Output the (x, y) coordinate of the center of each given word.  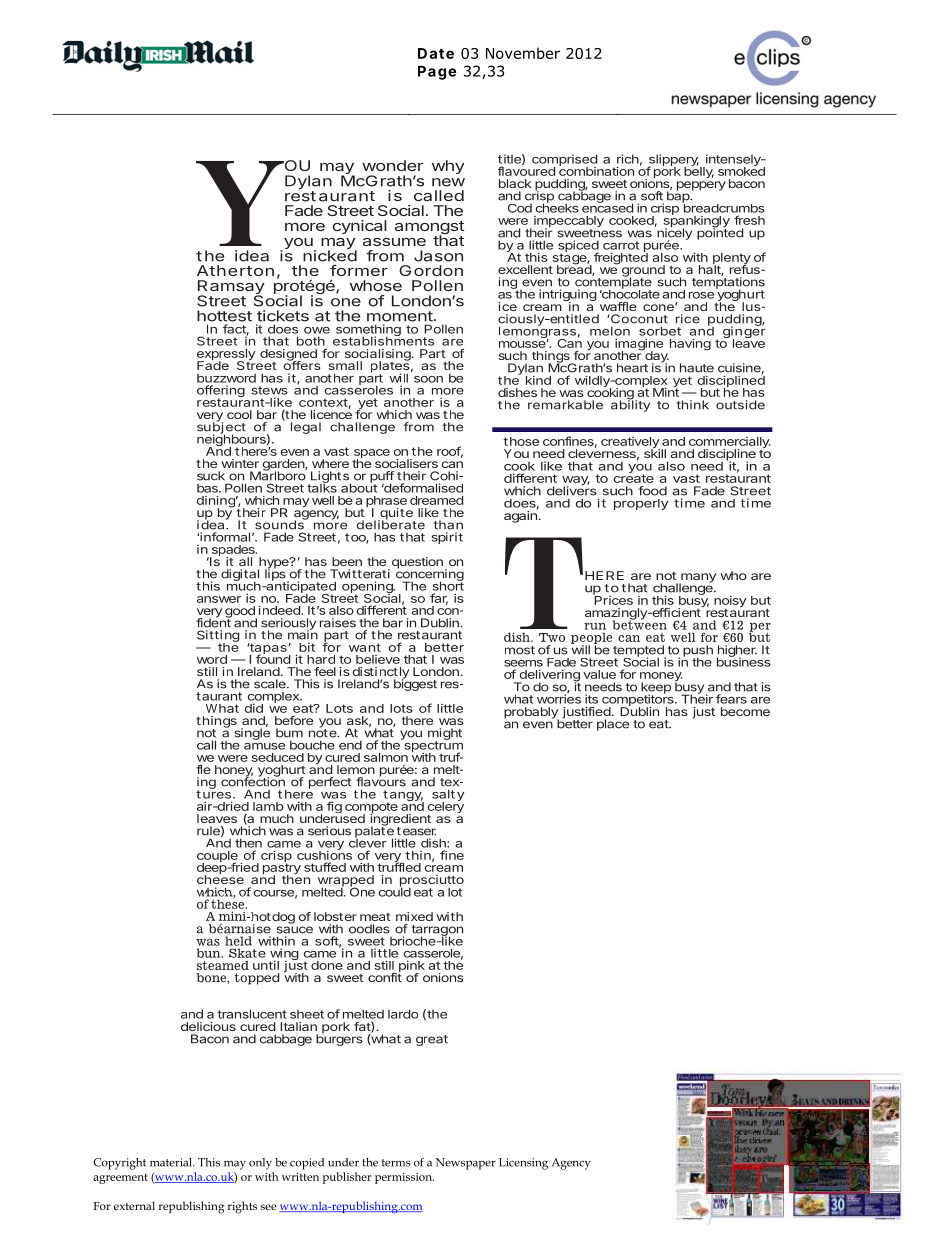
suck (211, 476)
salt (443, 794)
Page (437, 73)
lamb (268, 806)
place (613, 725)
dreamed (436, 500)
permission (404, 1178)
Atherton (235, 270)
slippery (673, 161)
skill (655, 452)
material (172, 1162)
